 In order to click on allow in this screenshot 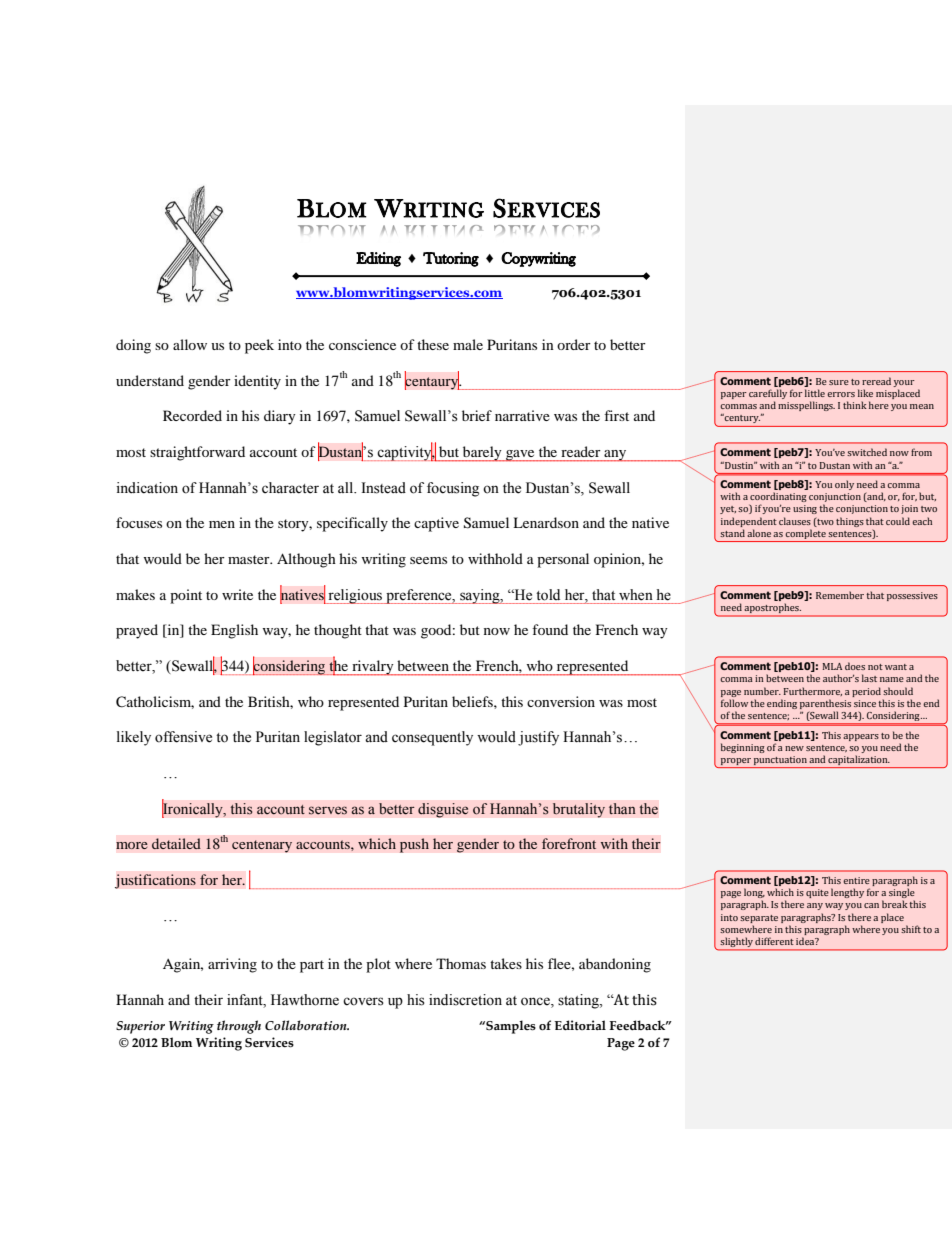, I will do `click(190, 344)`.
